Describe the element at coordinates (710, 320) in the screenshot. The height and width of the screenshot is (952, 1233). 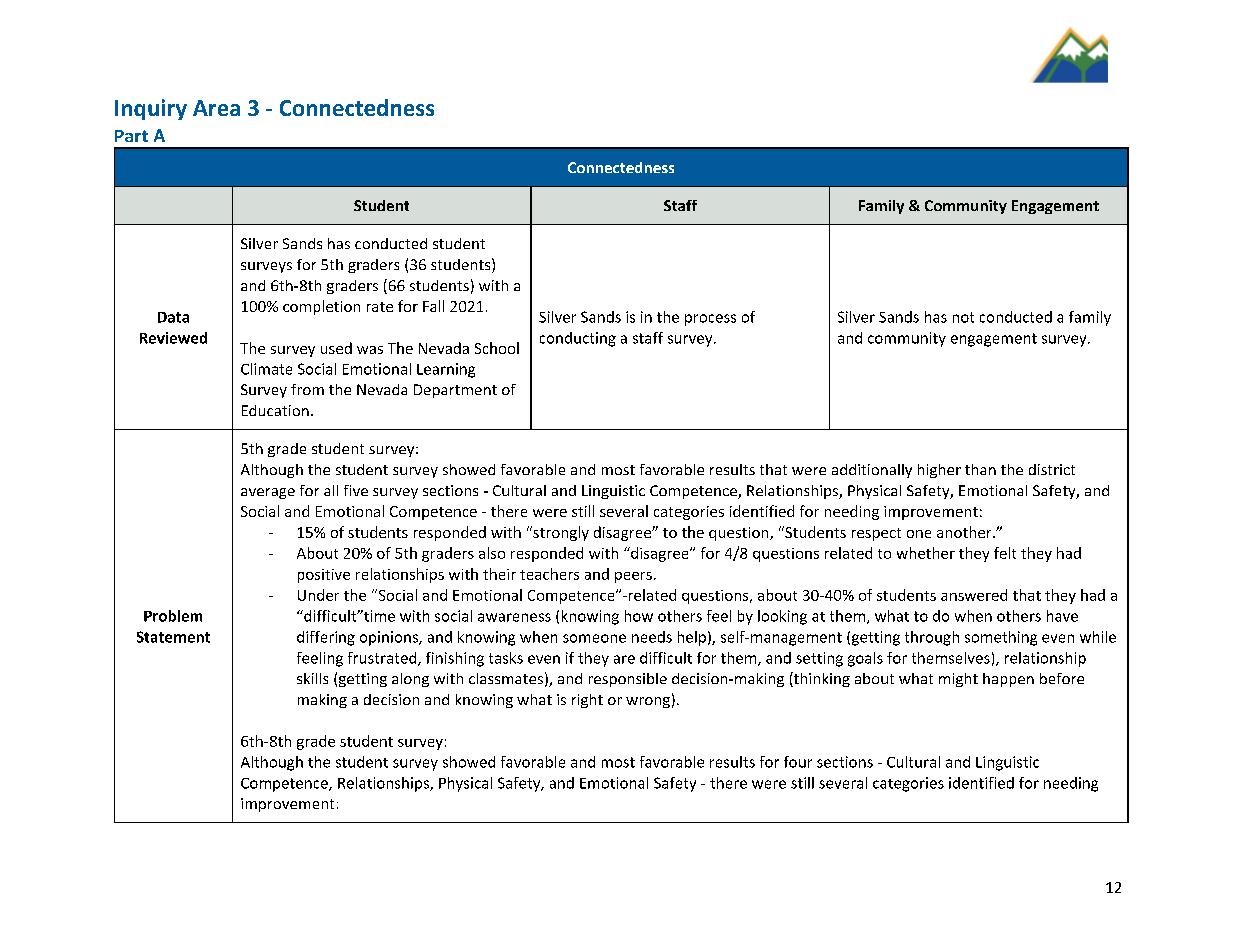
I see `process` at that location.
